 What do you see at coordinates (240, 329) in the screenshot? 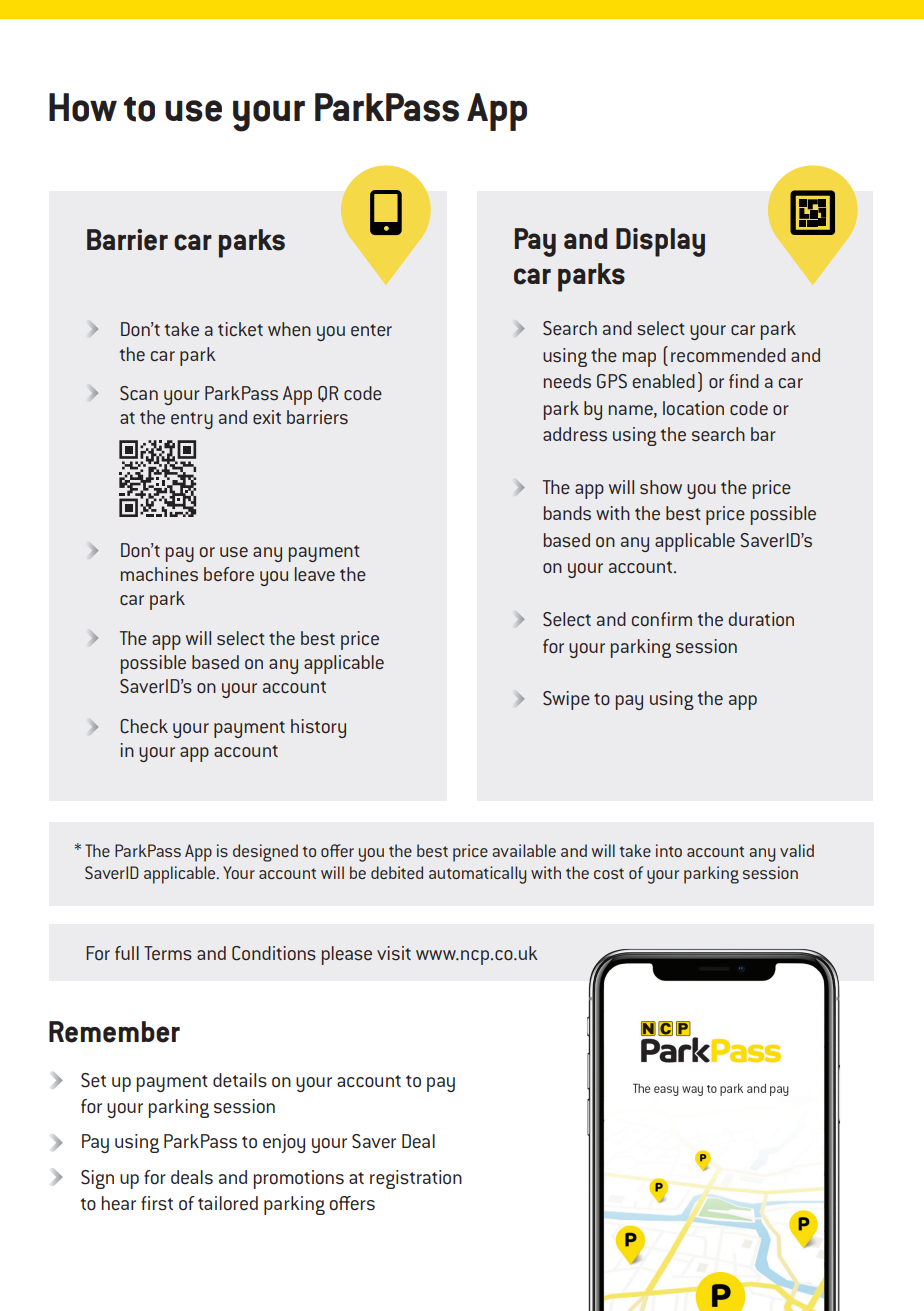
I see `ticket` at bounding box center [240, 329].
